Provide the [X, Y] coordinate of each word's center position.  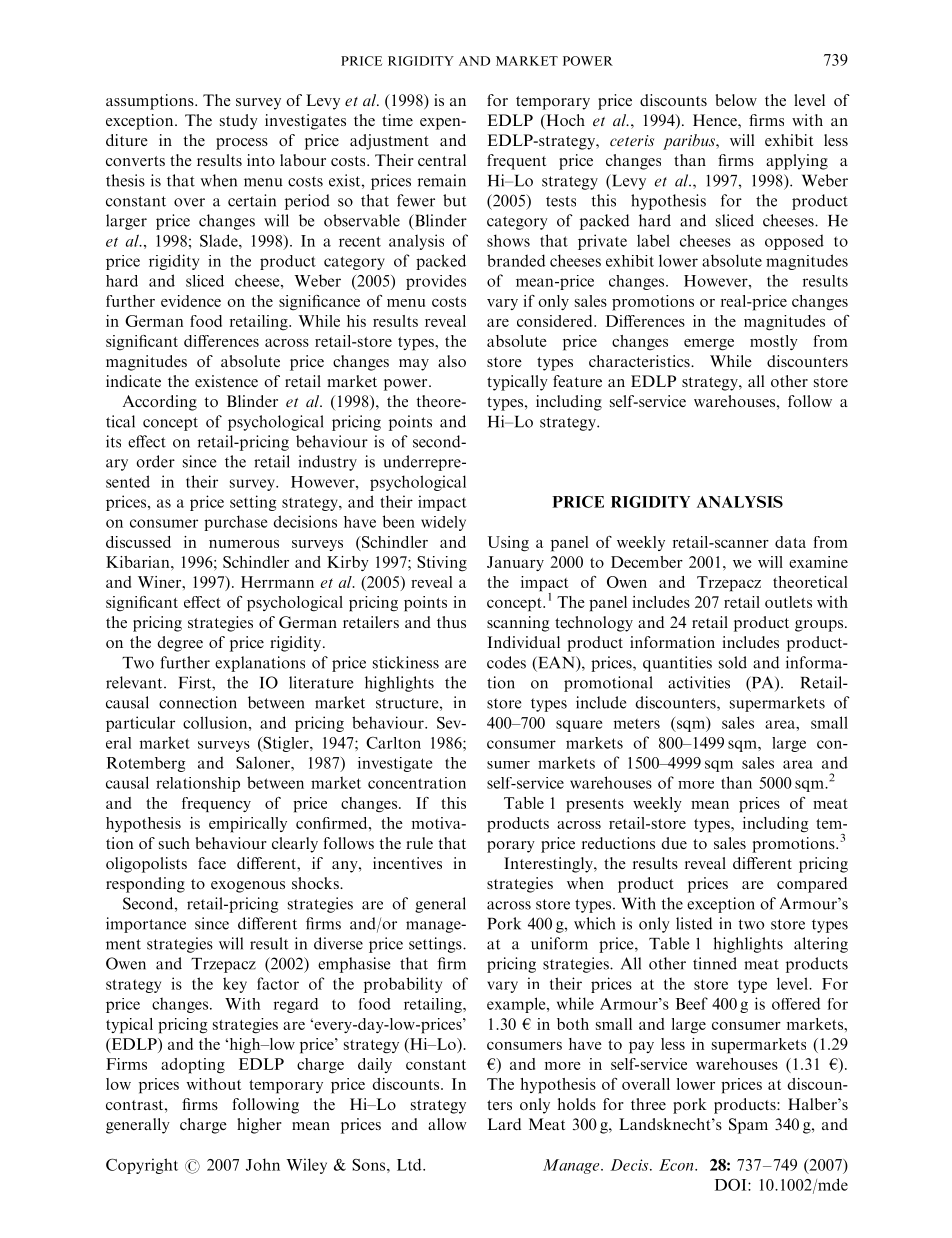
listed [694, 923]
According [160, 403]
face [212, 863]
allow [447, 1124]
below [736, 100]
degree [180, 644]
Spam [748, 1126]
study [239, 122]
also [452, 361]
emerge [709, 345]
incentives [407, 863]
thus [451, 622]
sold [733, 662]
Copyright [142, 1166]
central [442, 160]
